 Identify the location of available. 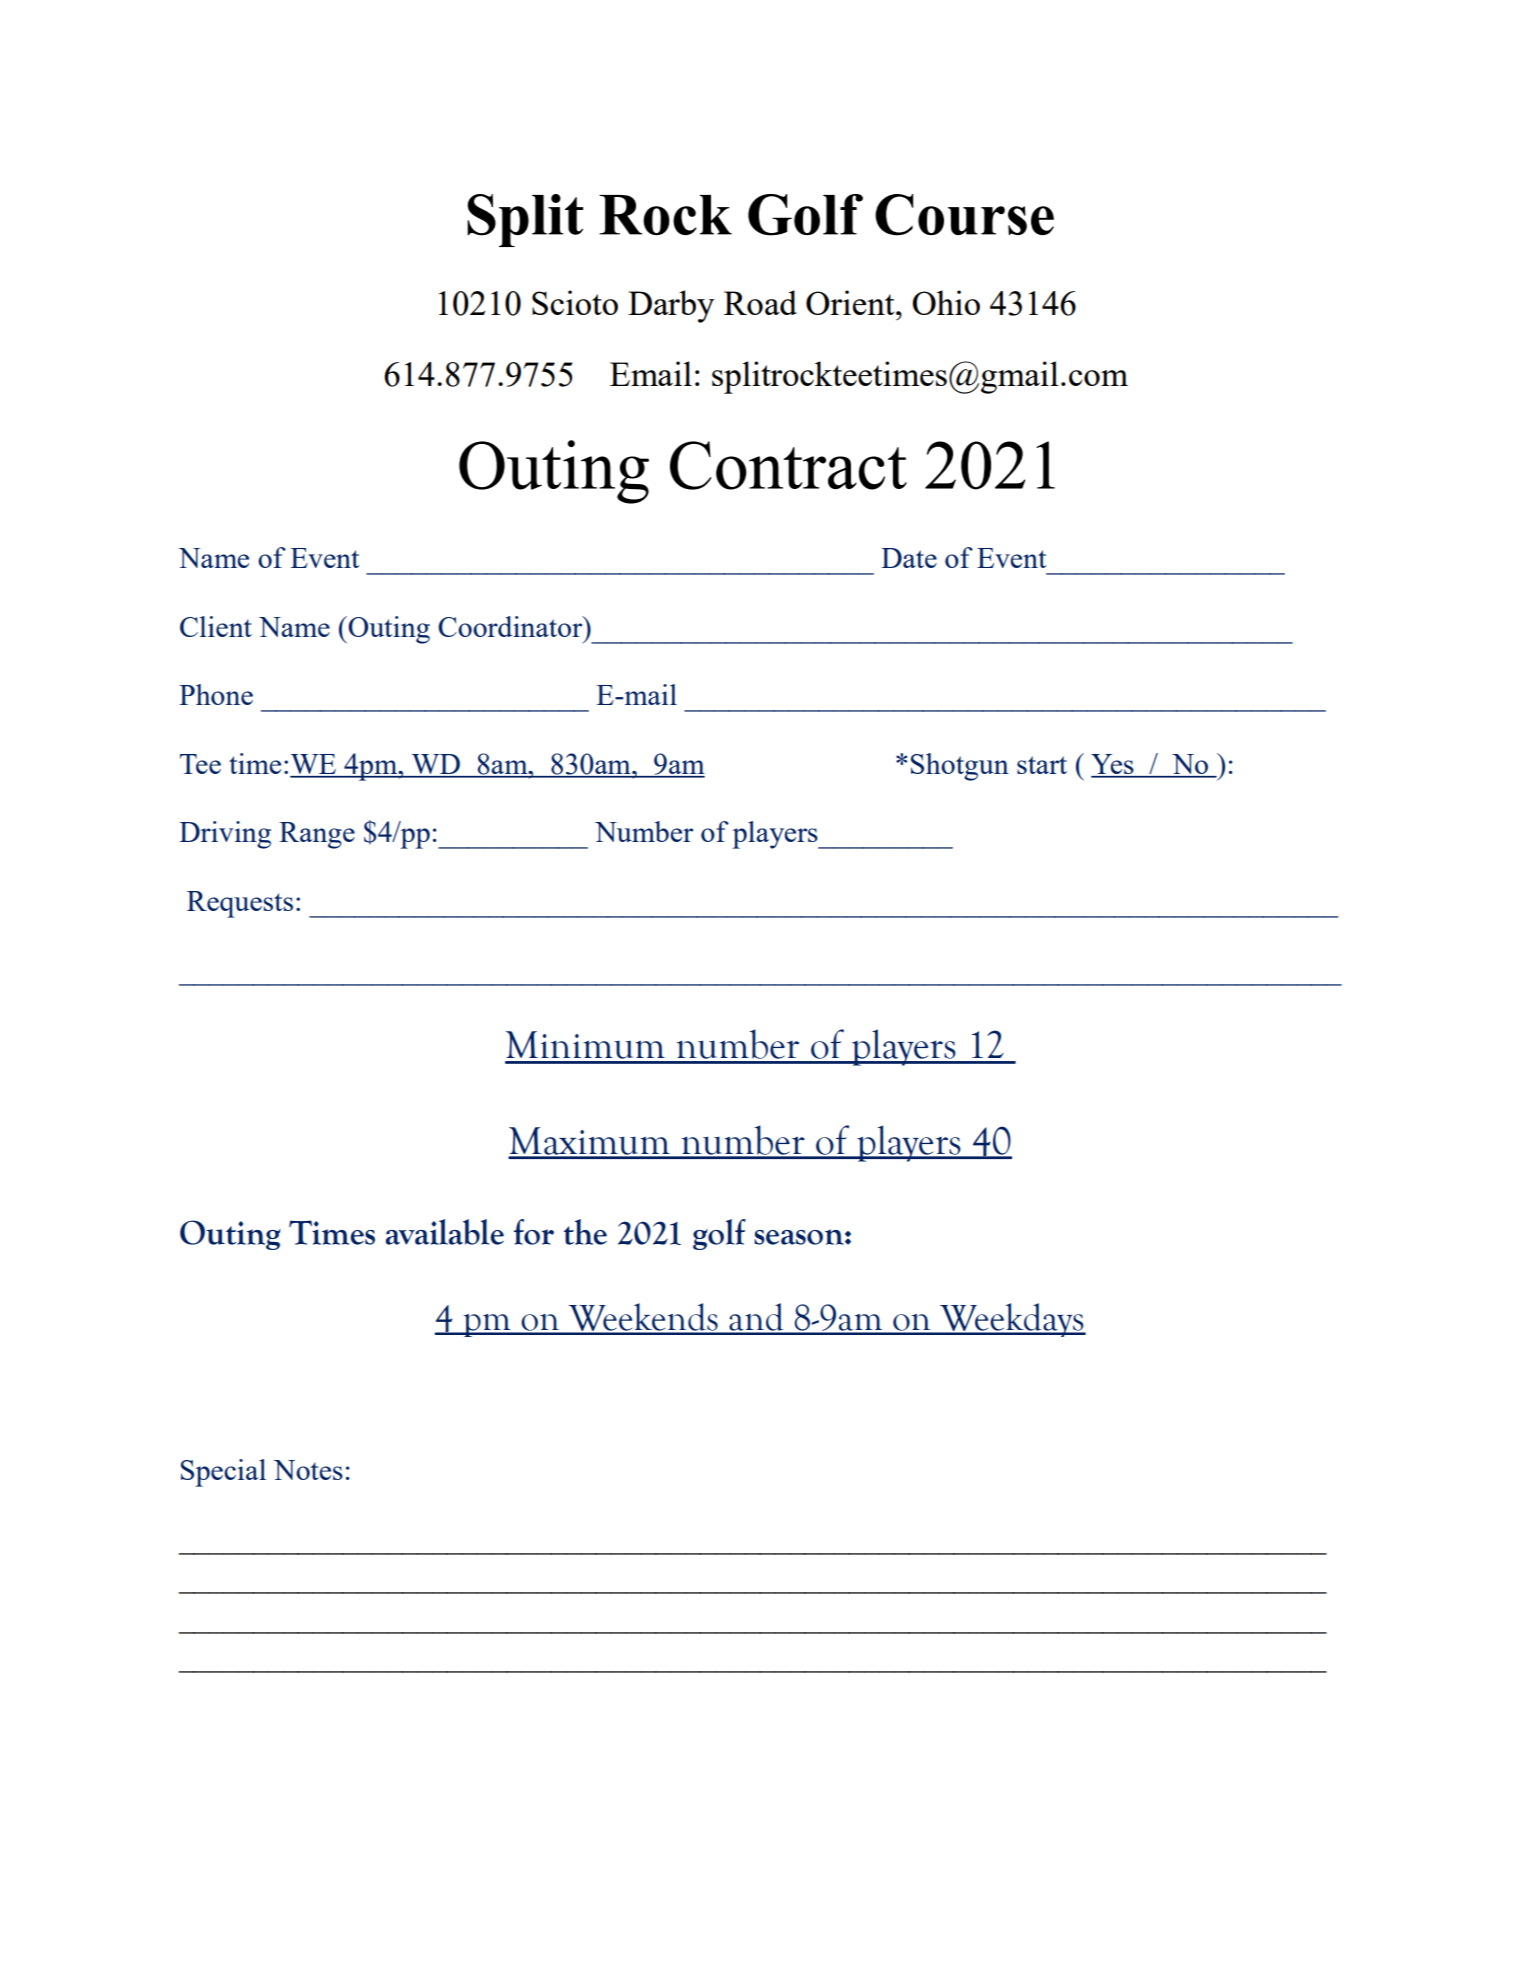
(445, 1232).
